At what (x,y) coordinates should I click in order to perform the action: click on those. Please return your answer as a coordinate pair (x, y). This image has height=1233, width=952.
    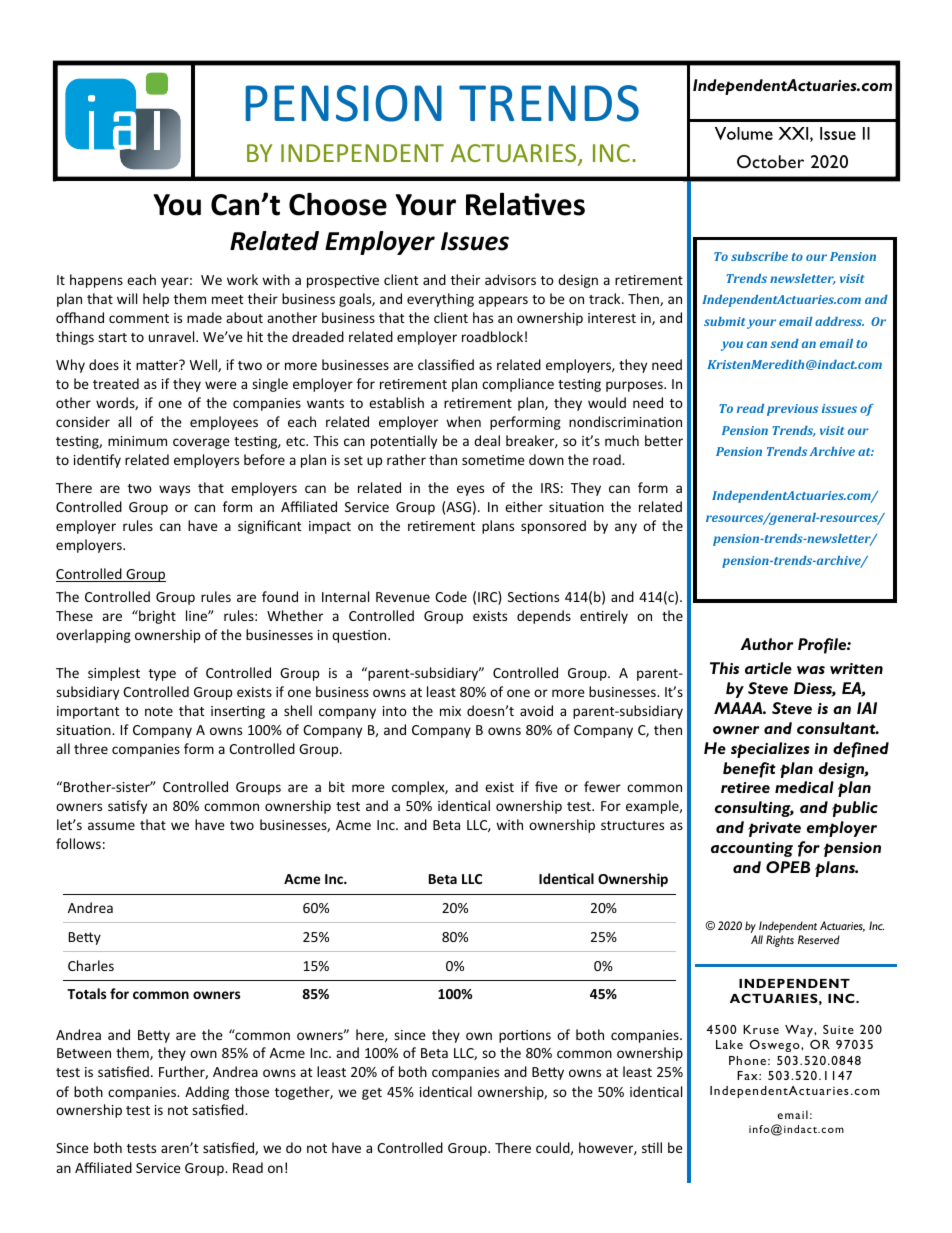
    Looking at the image, I should click on (252, 1091).
